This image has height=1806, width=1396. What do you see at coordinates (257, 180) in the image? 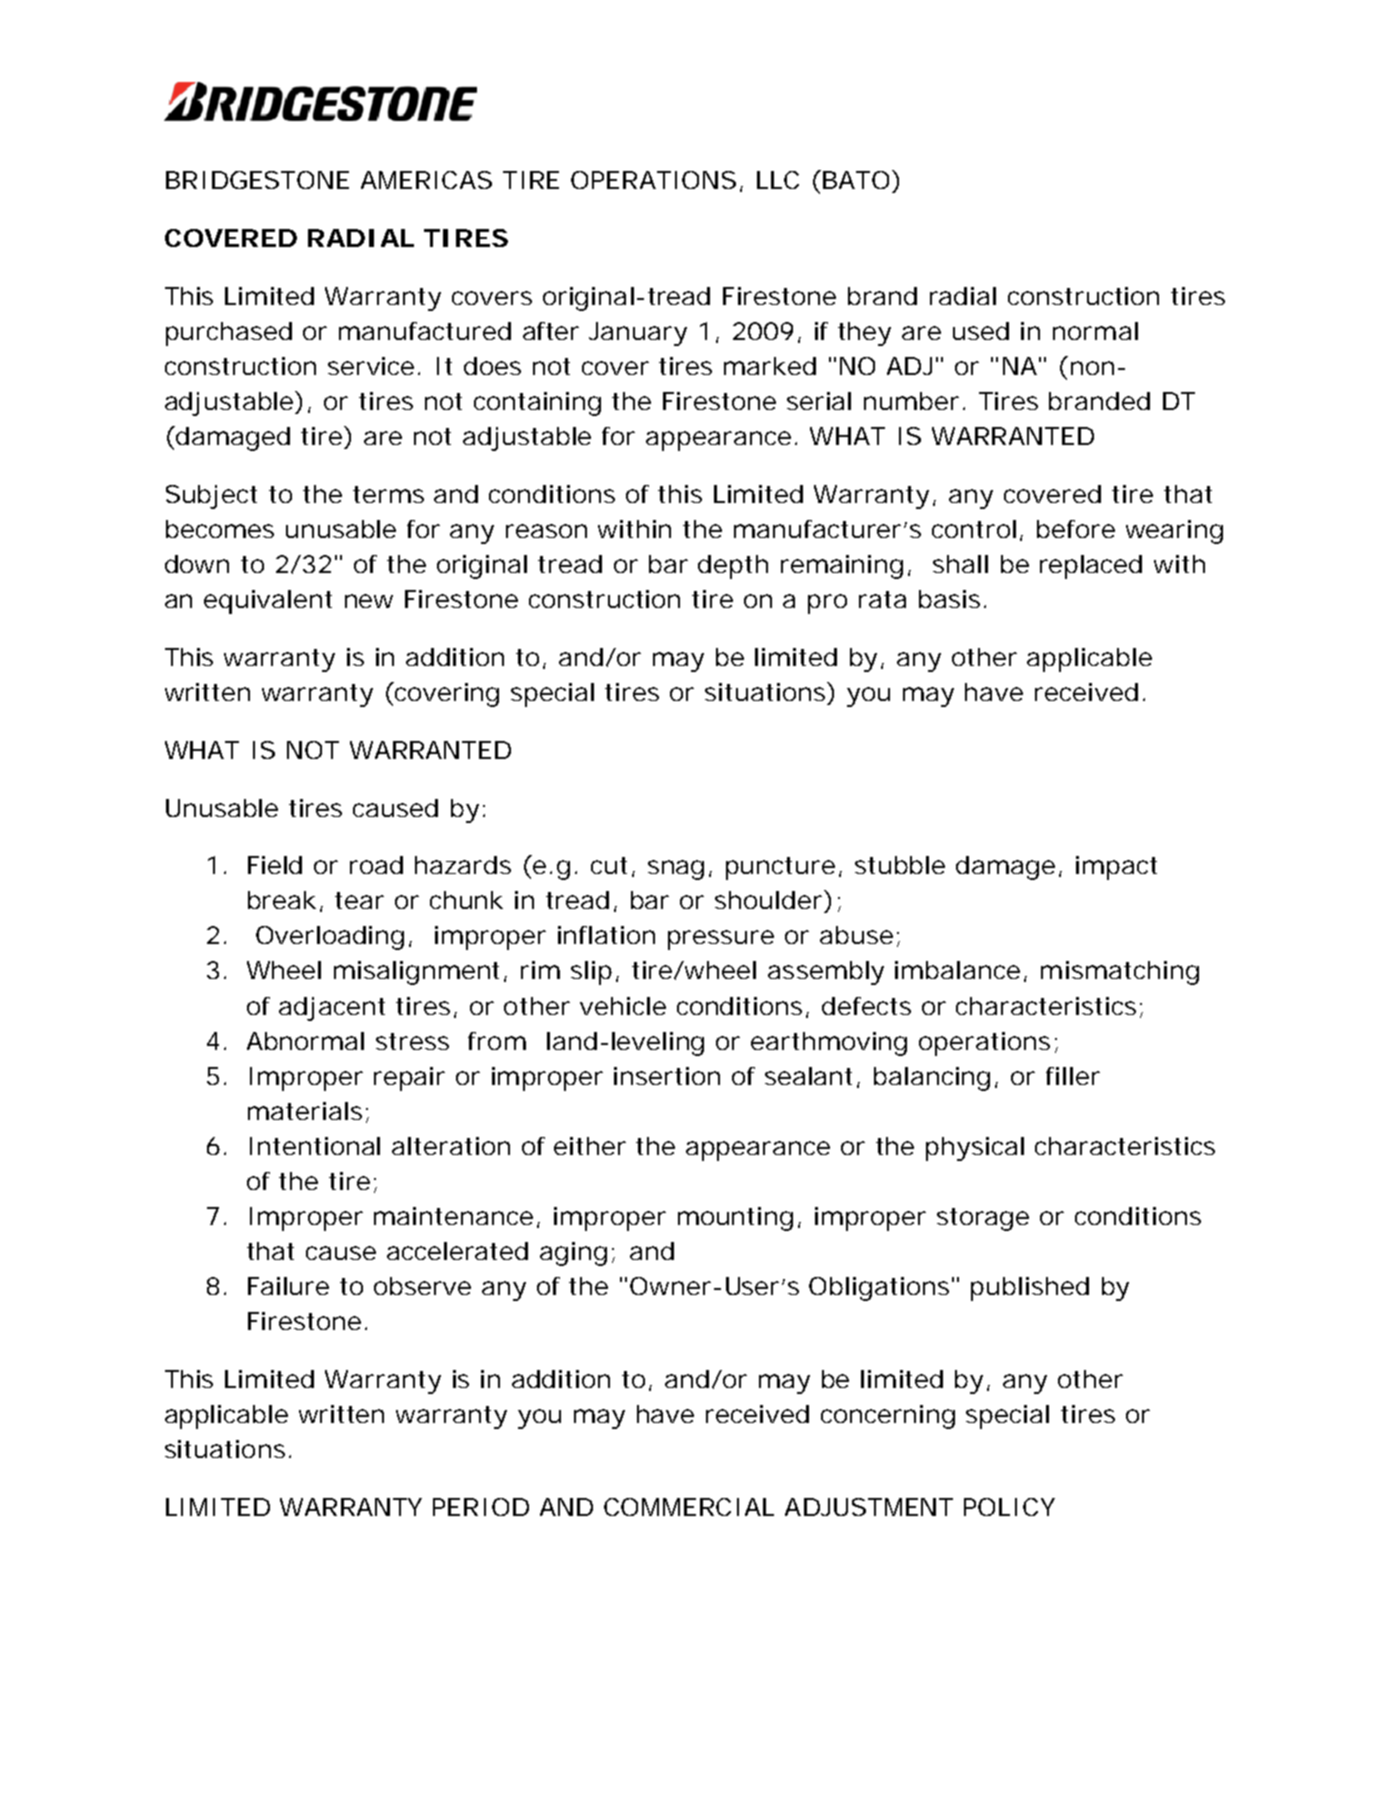
I see `BRIDGESTONE` at bounding box center [257, 180].
